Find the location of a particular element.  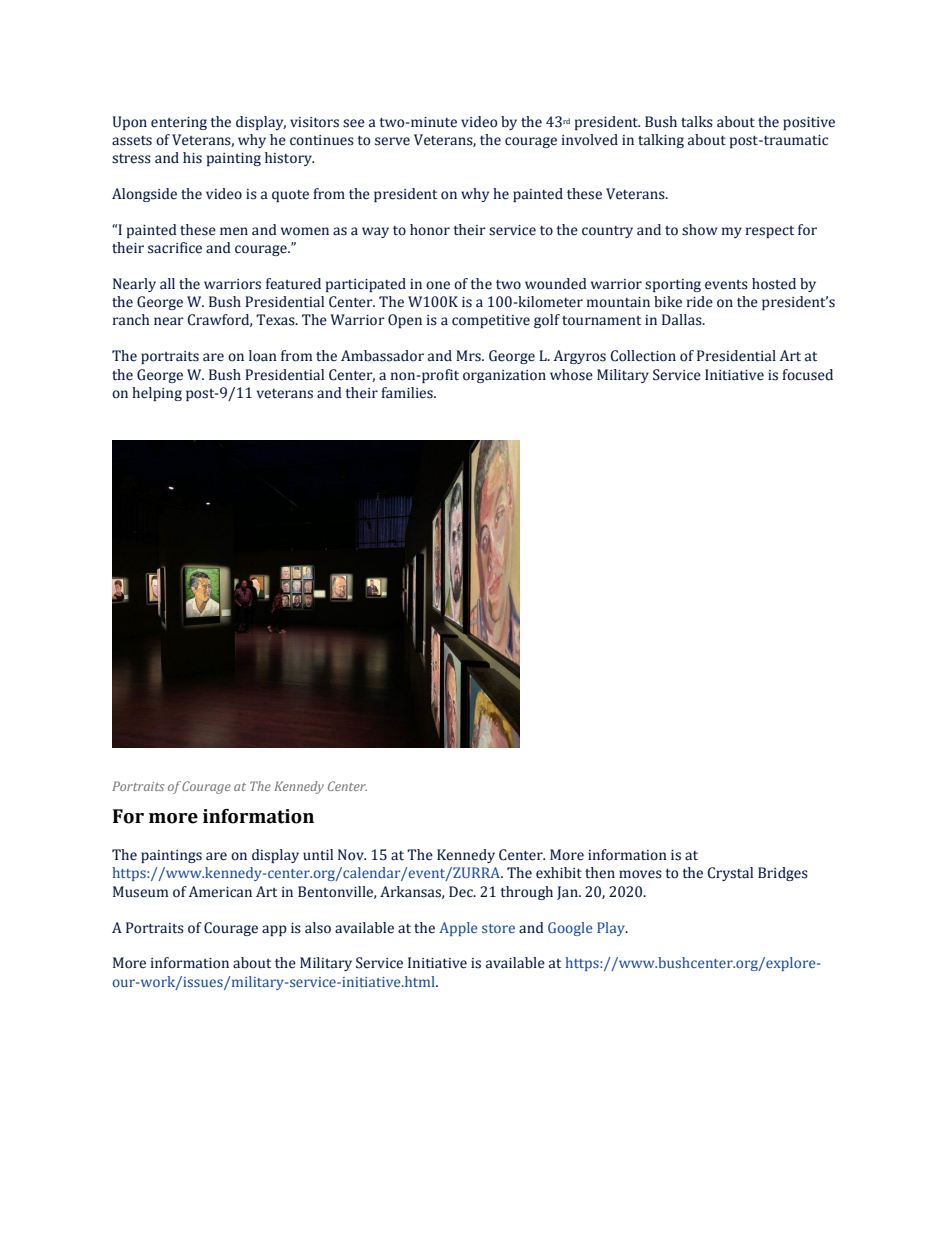

loan is located at coordinates (263, 356).
